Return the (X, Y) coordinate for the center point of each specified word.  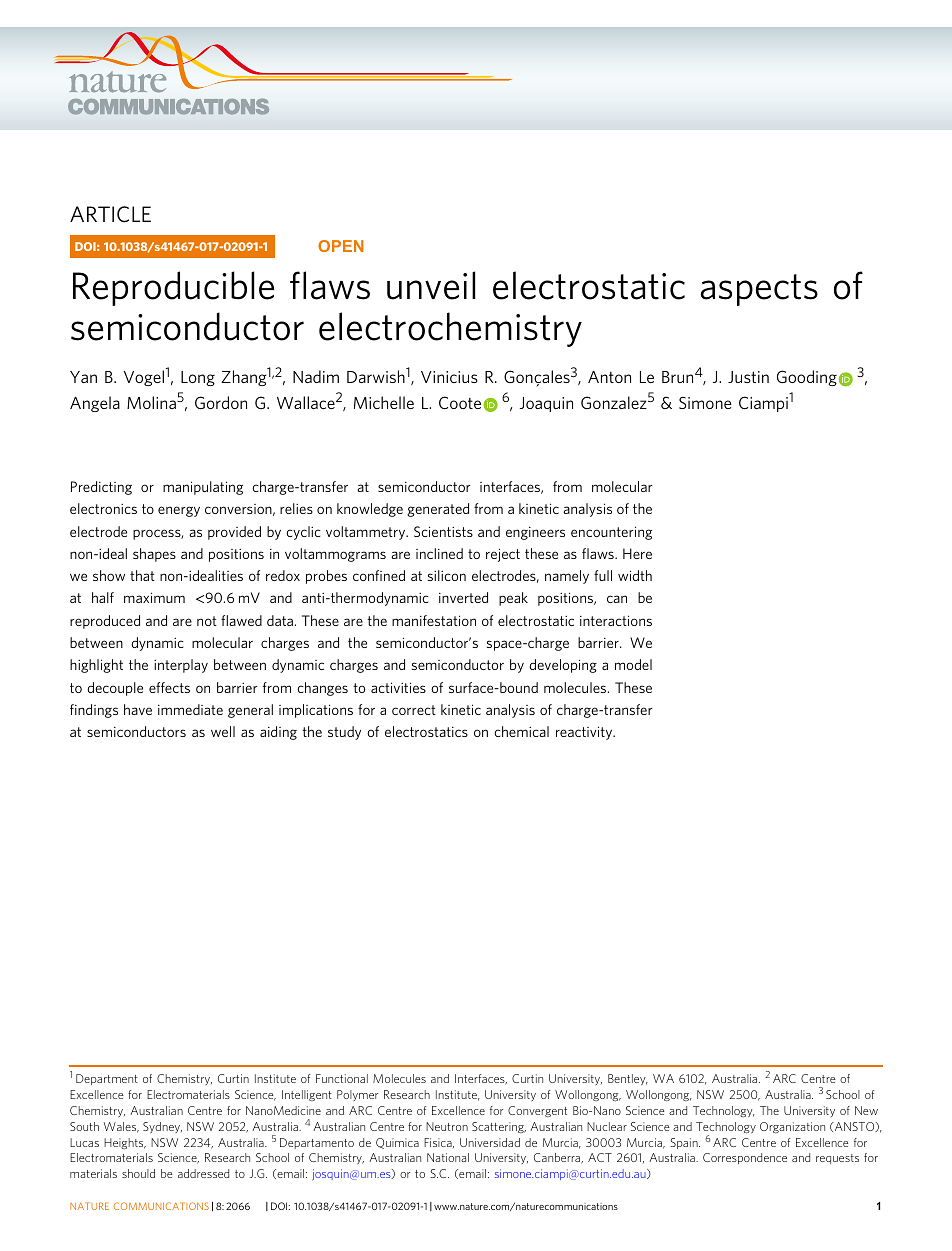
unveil (431, 285)
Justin (748, 377)
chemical (521, 731)
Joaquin (546, 404)
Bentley (628, 1079)
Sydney (162, 1127)
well (223, 731)
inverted (463, 597)
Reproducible (173, 288)
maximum (154, 597)
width (635, 575)
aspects (759, 290)
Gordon (221, 402)
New (866, 1110)
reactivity (585, 733)
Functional (342, 1078)
